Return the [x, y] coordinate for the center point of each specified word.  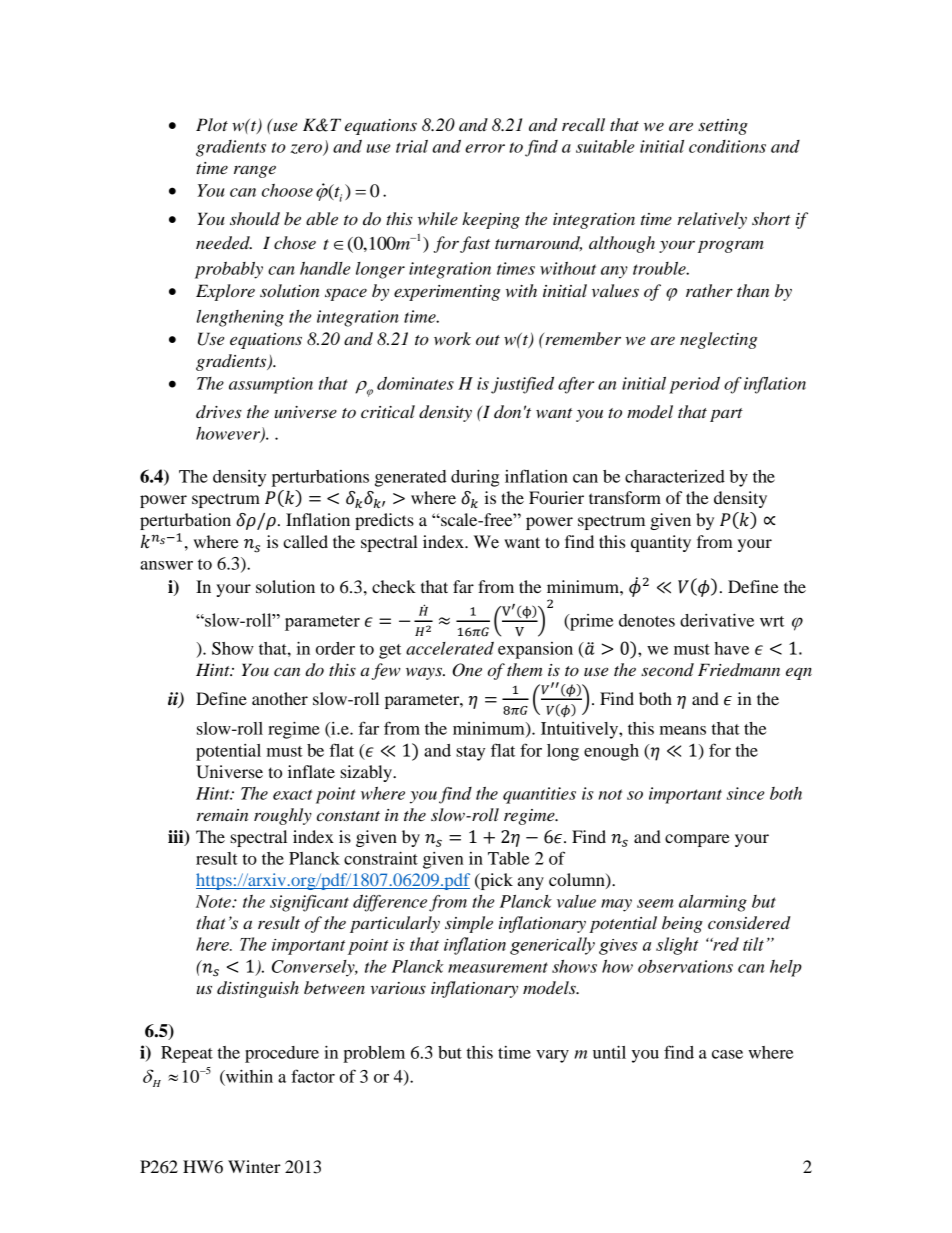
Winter [254, 1166]
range [255, 171]
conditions [727, 146]
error [485, 148]
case [727, 1054]
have [731, 648]
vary [552, 1056]
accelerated [450, 648]
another [280, 698]
